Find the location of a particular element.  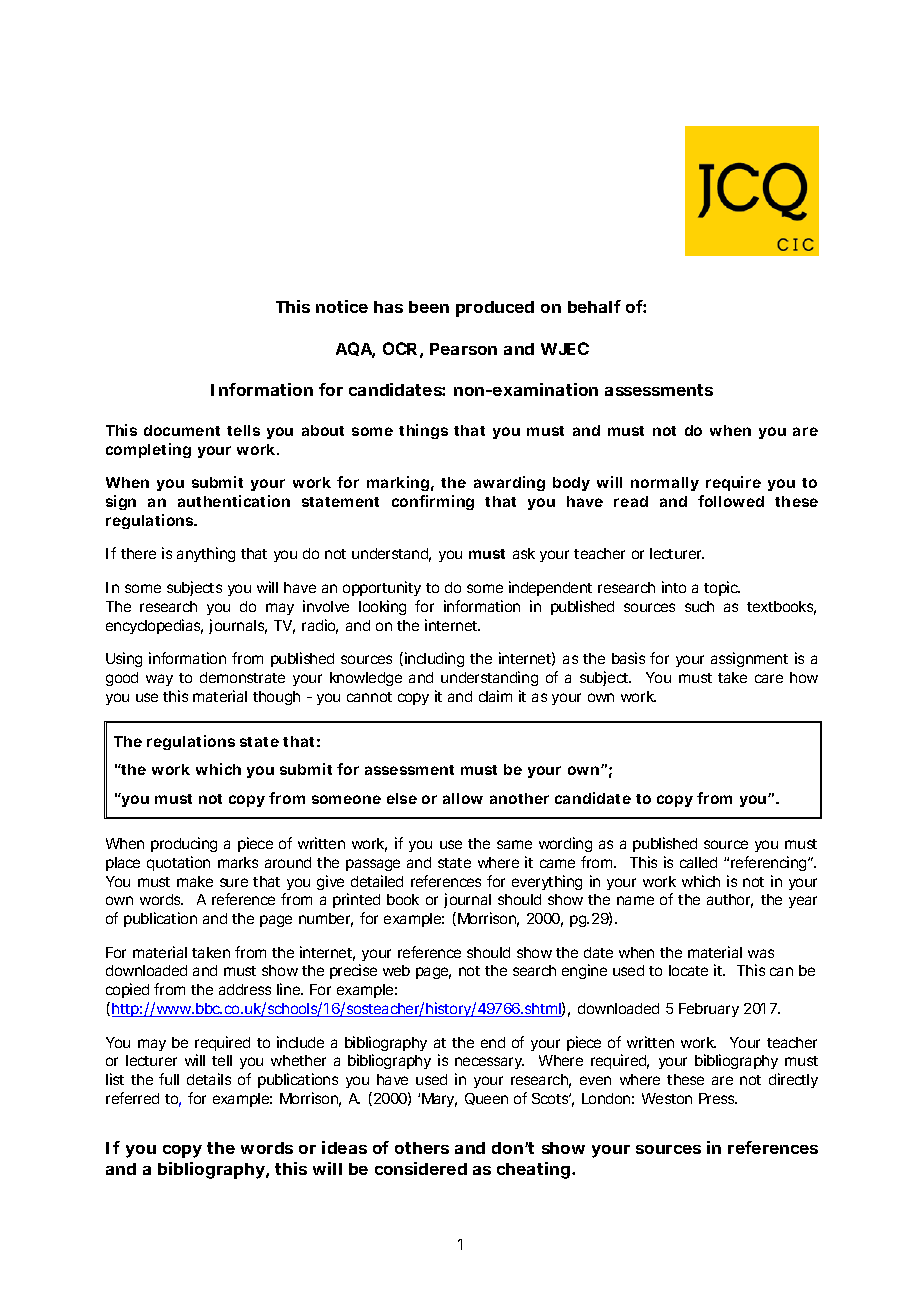

called is located at coordinates (698, 862).
